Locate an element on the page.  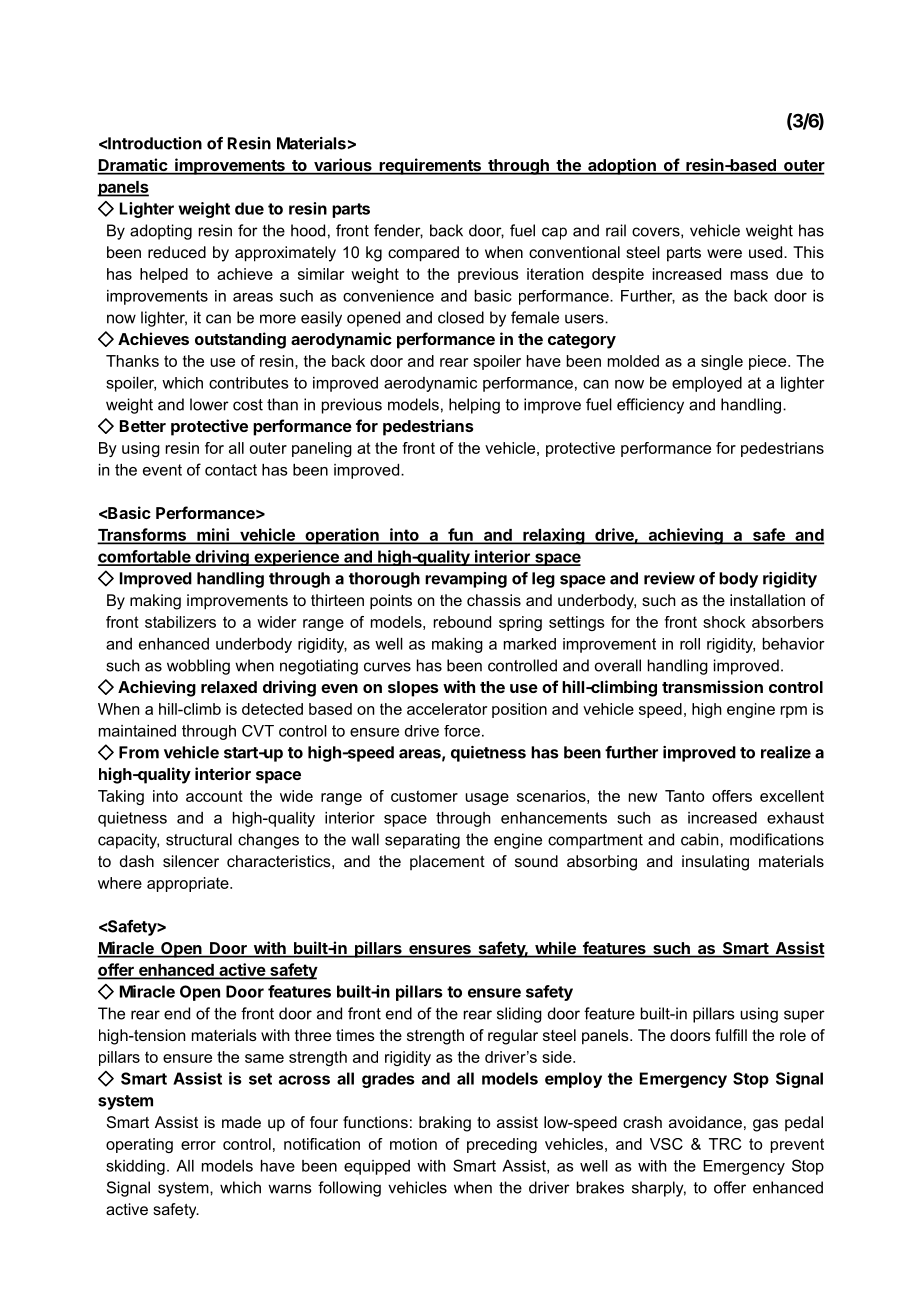
avoidance is located at coordinates (705, 1122).
